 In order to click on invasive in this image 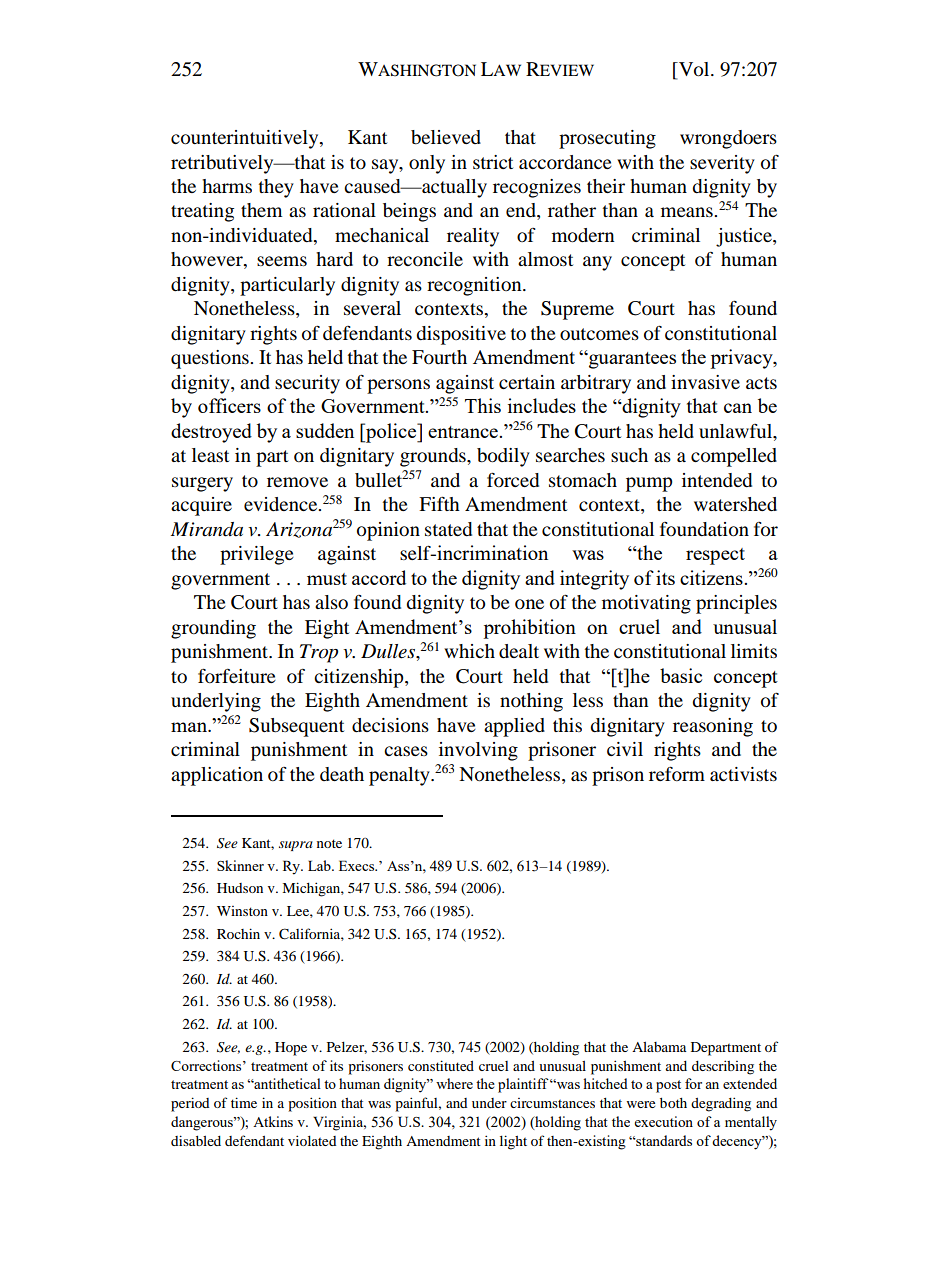, I will do `click(705, 382)`.
